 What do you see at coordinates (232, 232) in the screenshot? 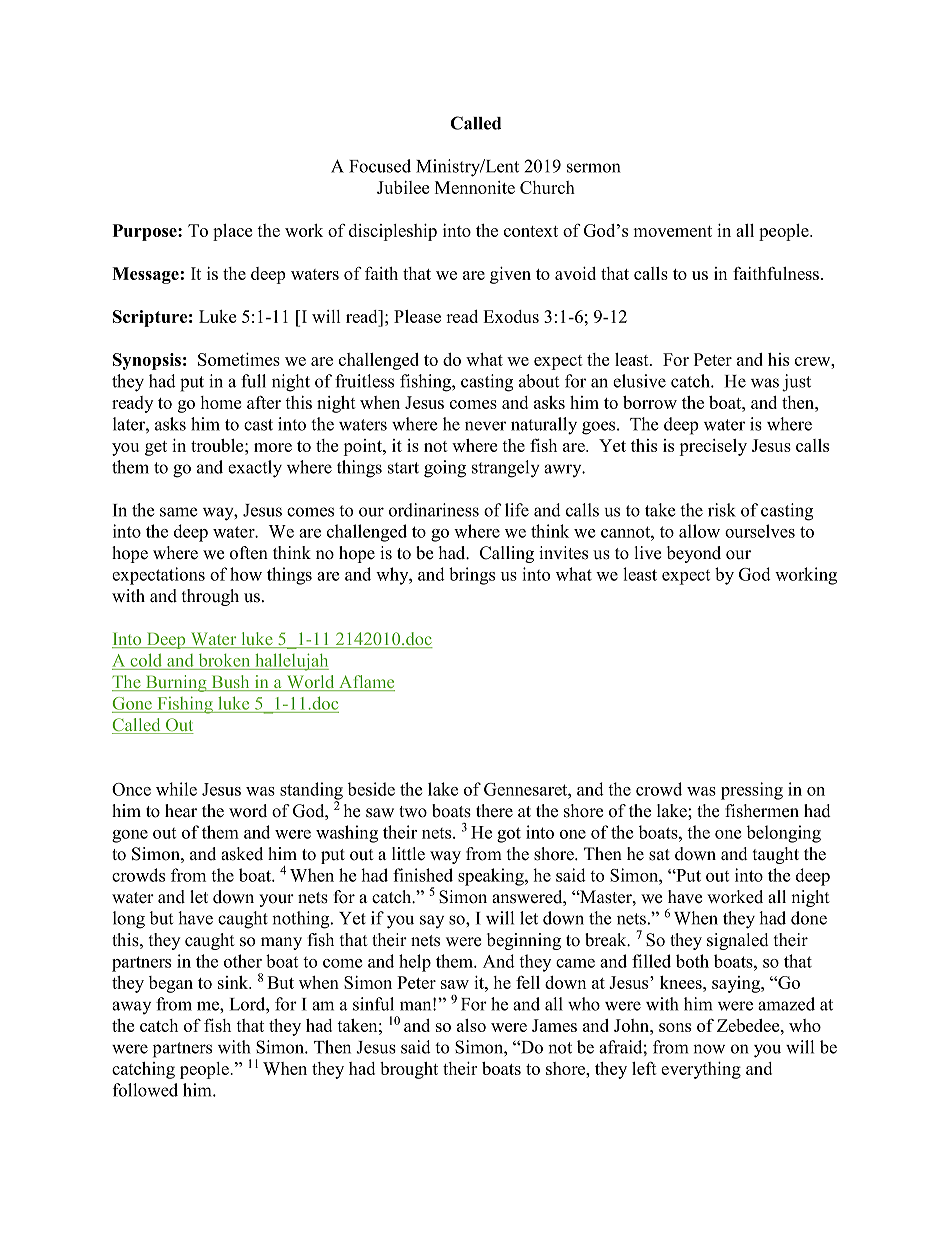
I see `place` at bounding box center [232, 232].
